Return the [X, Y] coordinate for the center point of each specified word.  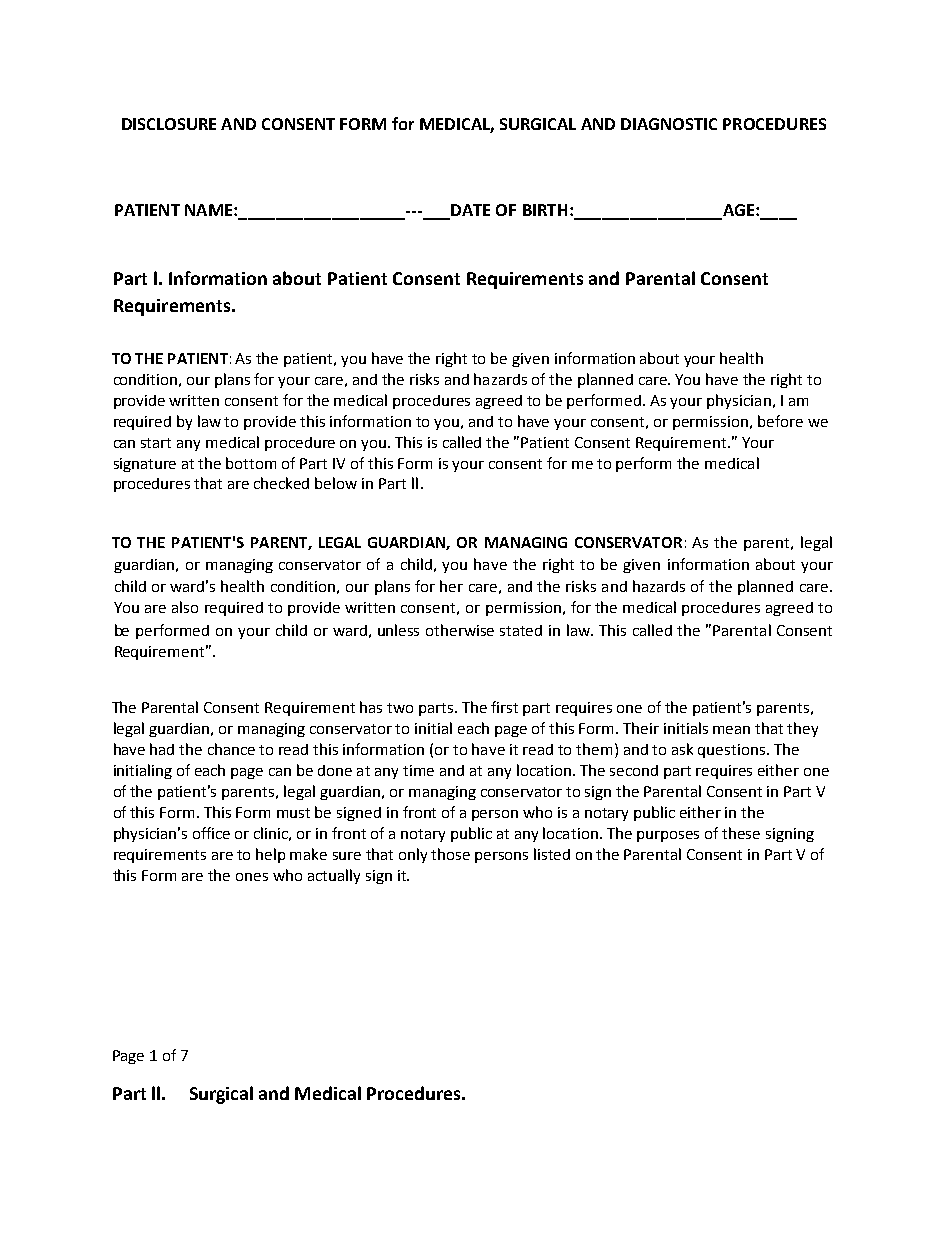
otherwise [460, 630]
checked [281, 483]
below [336, 483]
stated [521, 630]
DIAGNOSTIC [669, 124]
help [270, 855]
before [780, 421]
